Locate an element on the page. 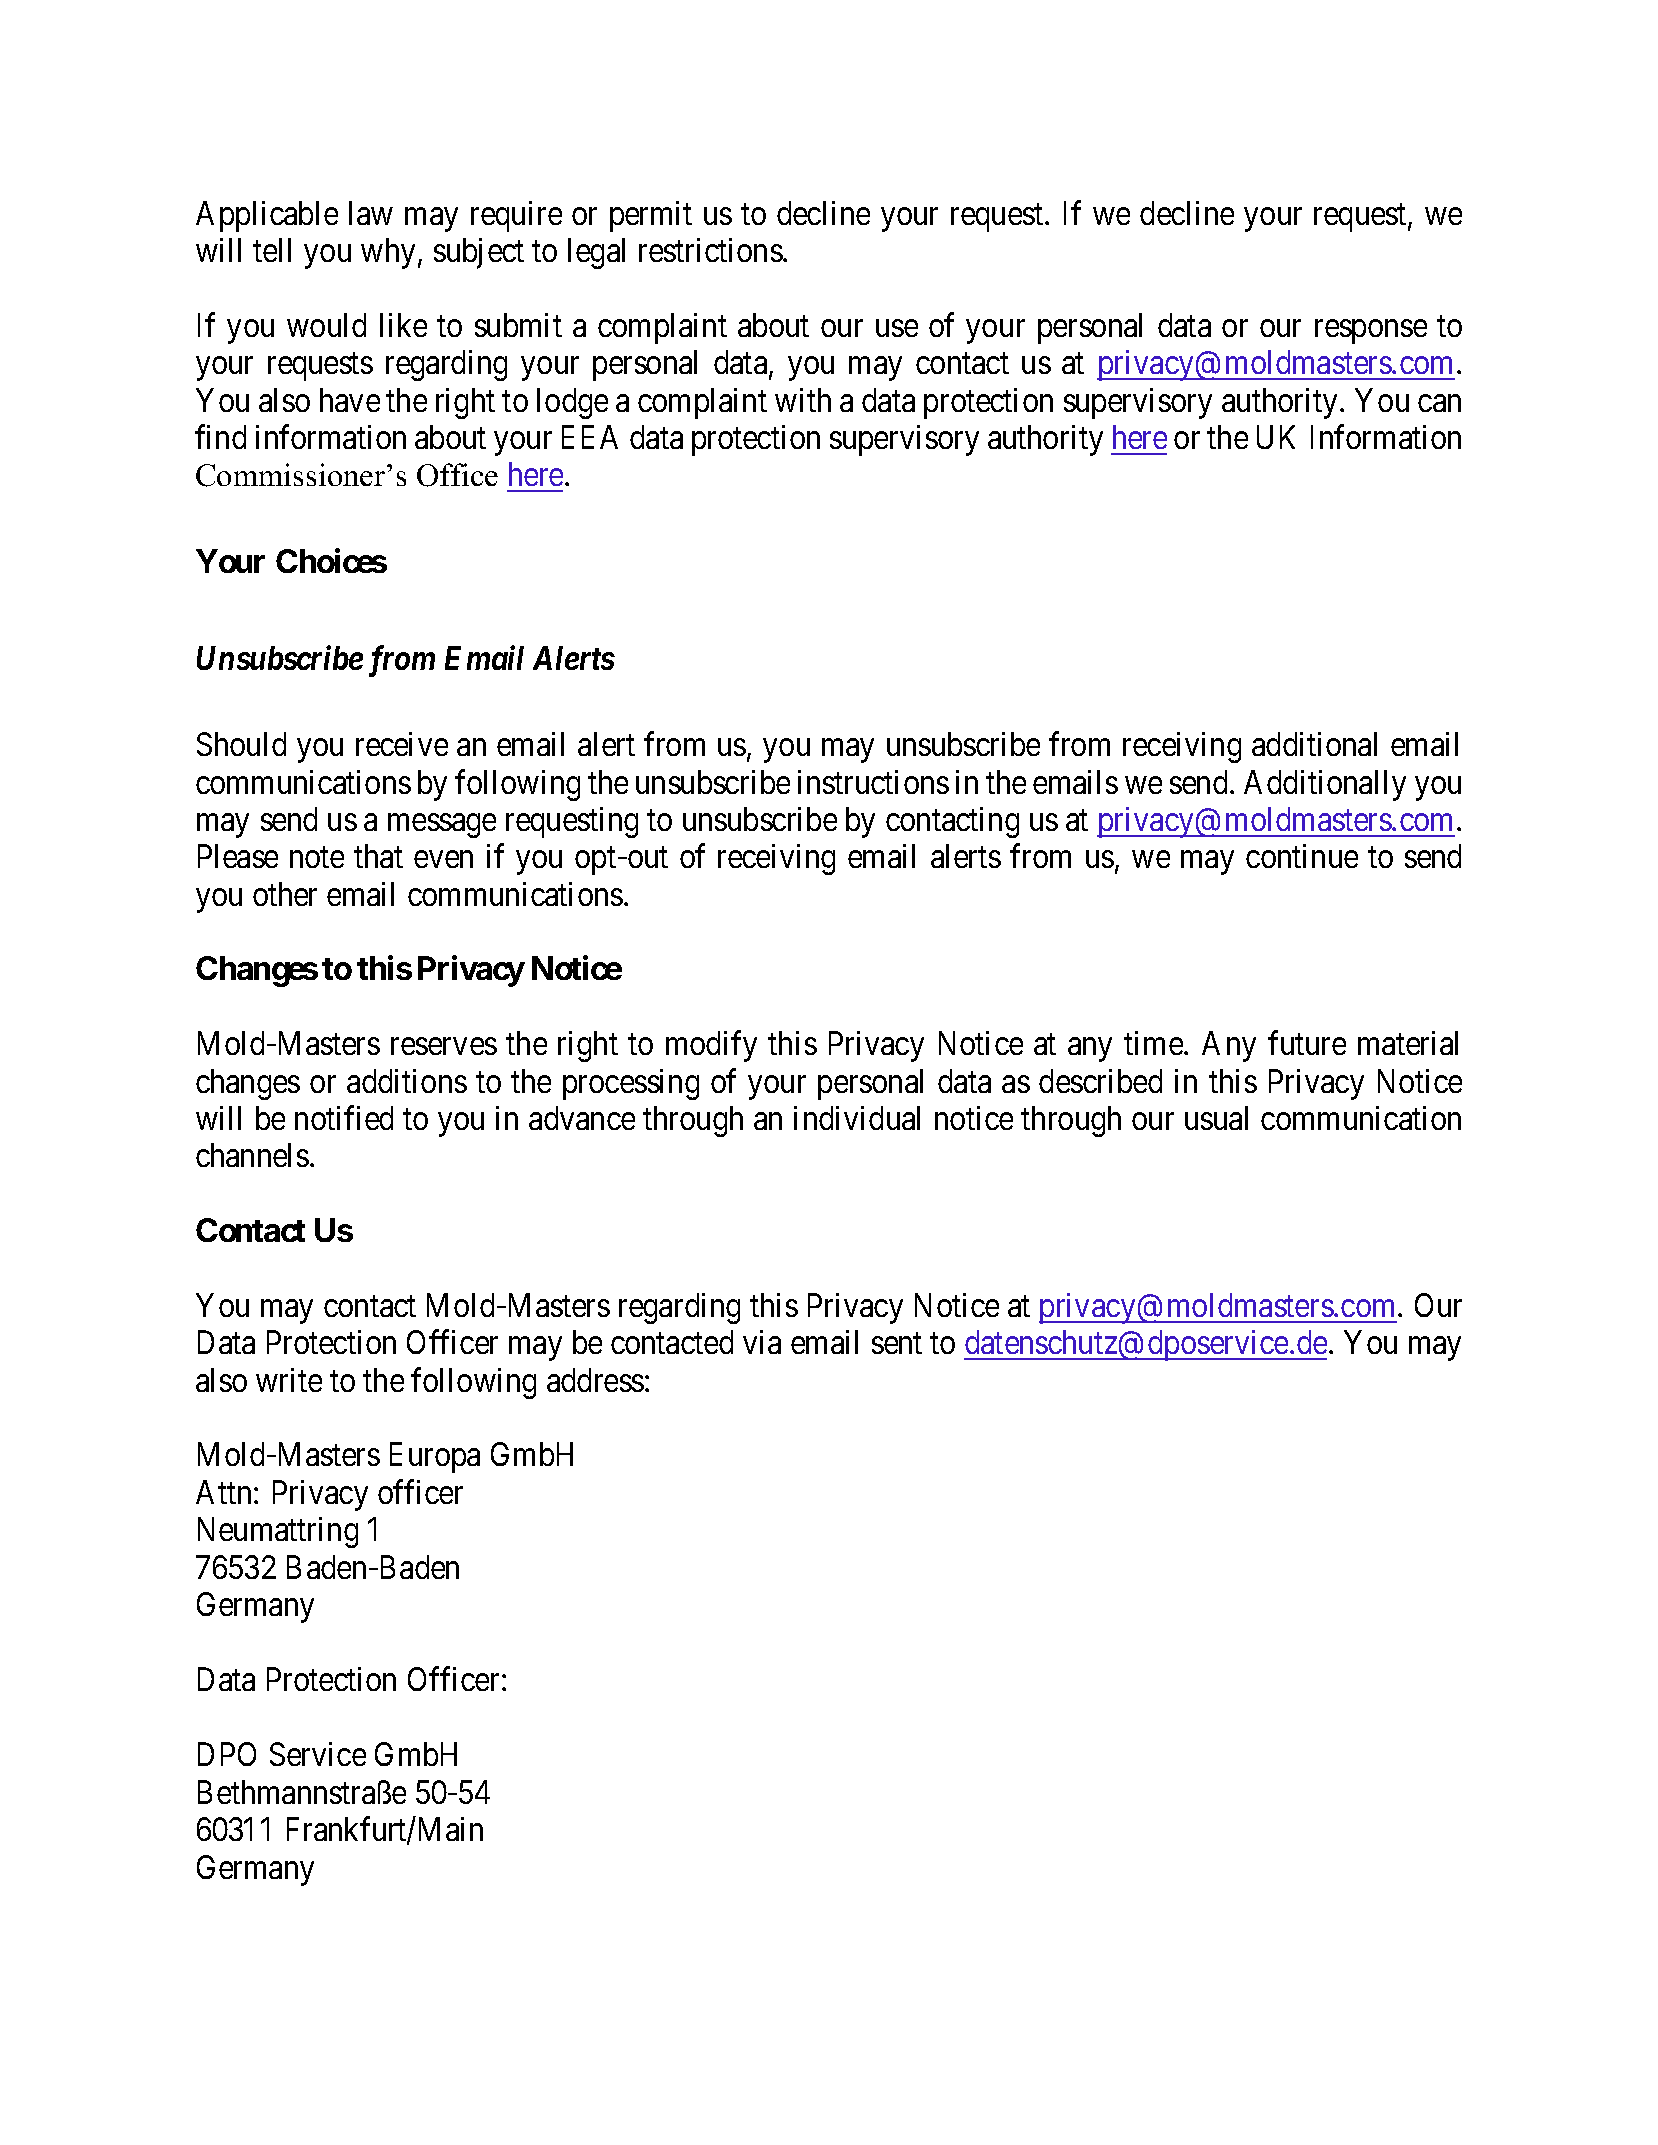 This document has width=1658, height=2145. usual is located at coordinates (1216, 1118).
